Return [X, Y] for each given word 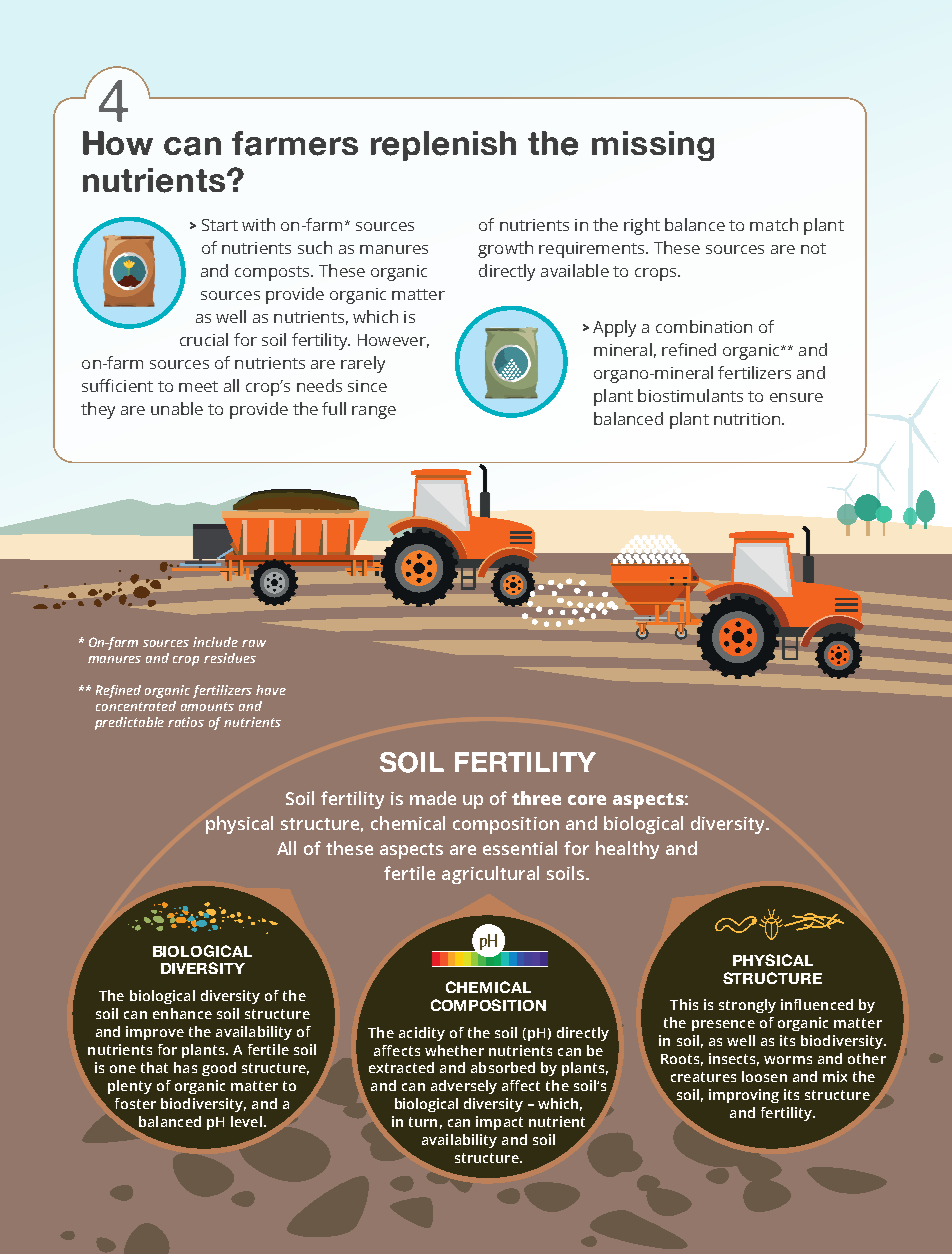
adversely [464, 1087]
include [215, 642]
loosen [764, 1076]
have [271, 690]
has [185, 1067]
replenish [443, 146]
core [587, 800]
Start [220, 225]
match [774, 224]
